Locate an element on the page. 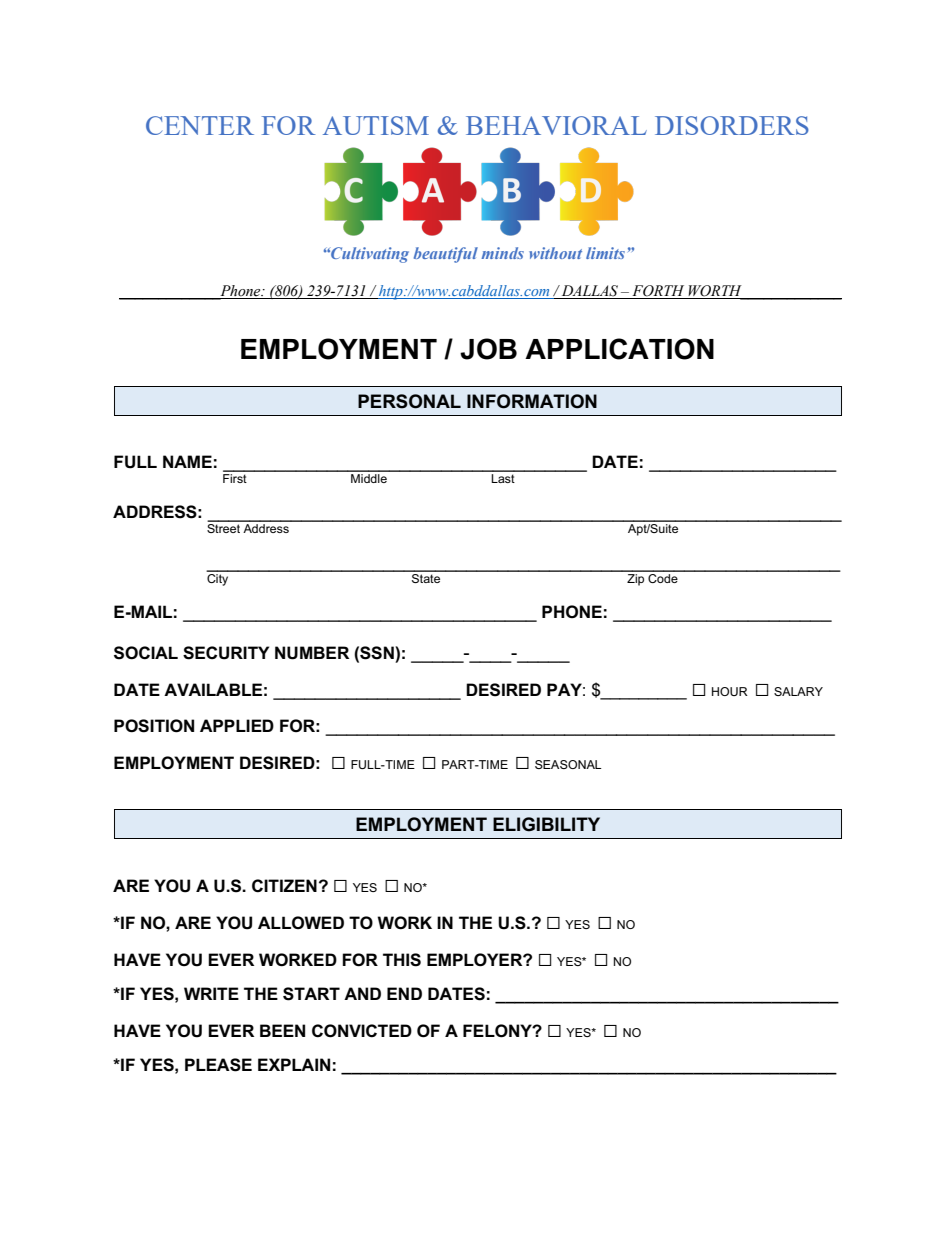  INFORMATION is located at coordinates (532, 401).
